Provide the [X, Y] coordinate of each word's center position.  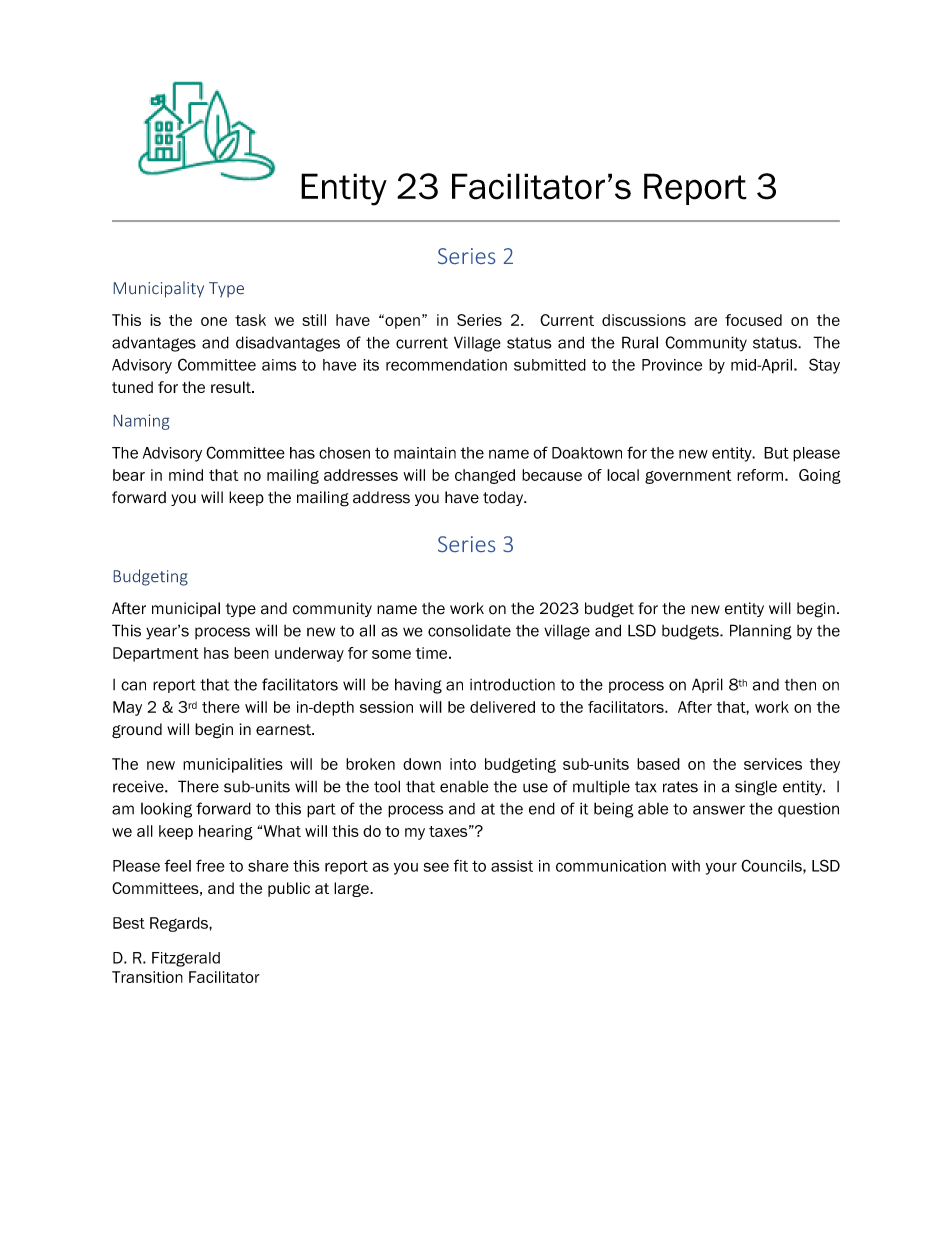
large [352, 889]
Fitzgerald [186, 959]
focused [753, 320]
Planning [761, 632]
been [251, 653]
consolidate [469, 630]
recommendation [446, 365]
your [721, 868]
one [214, 321]
